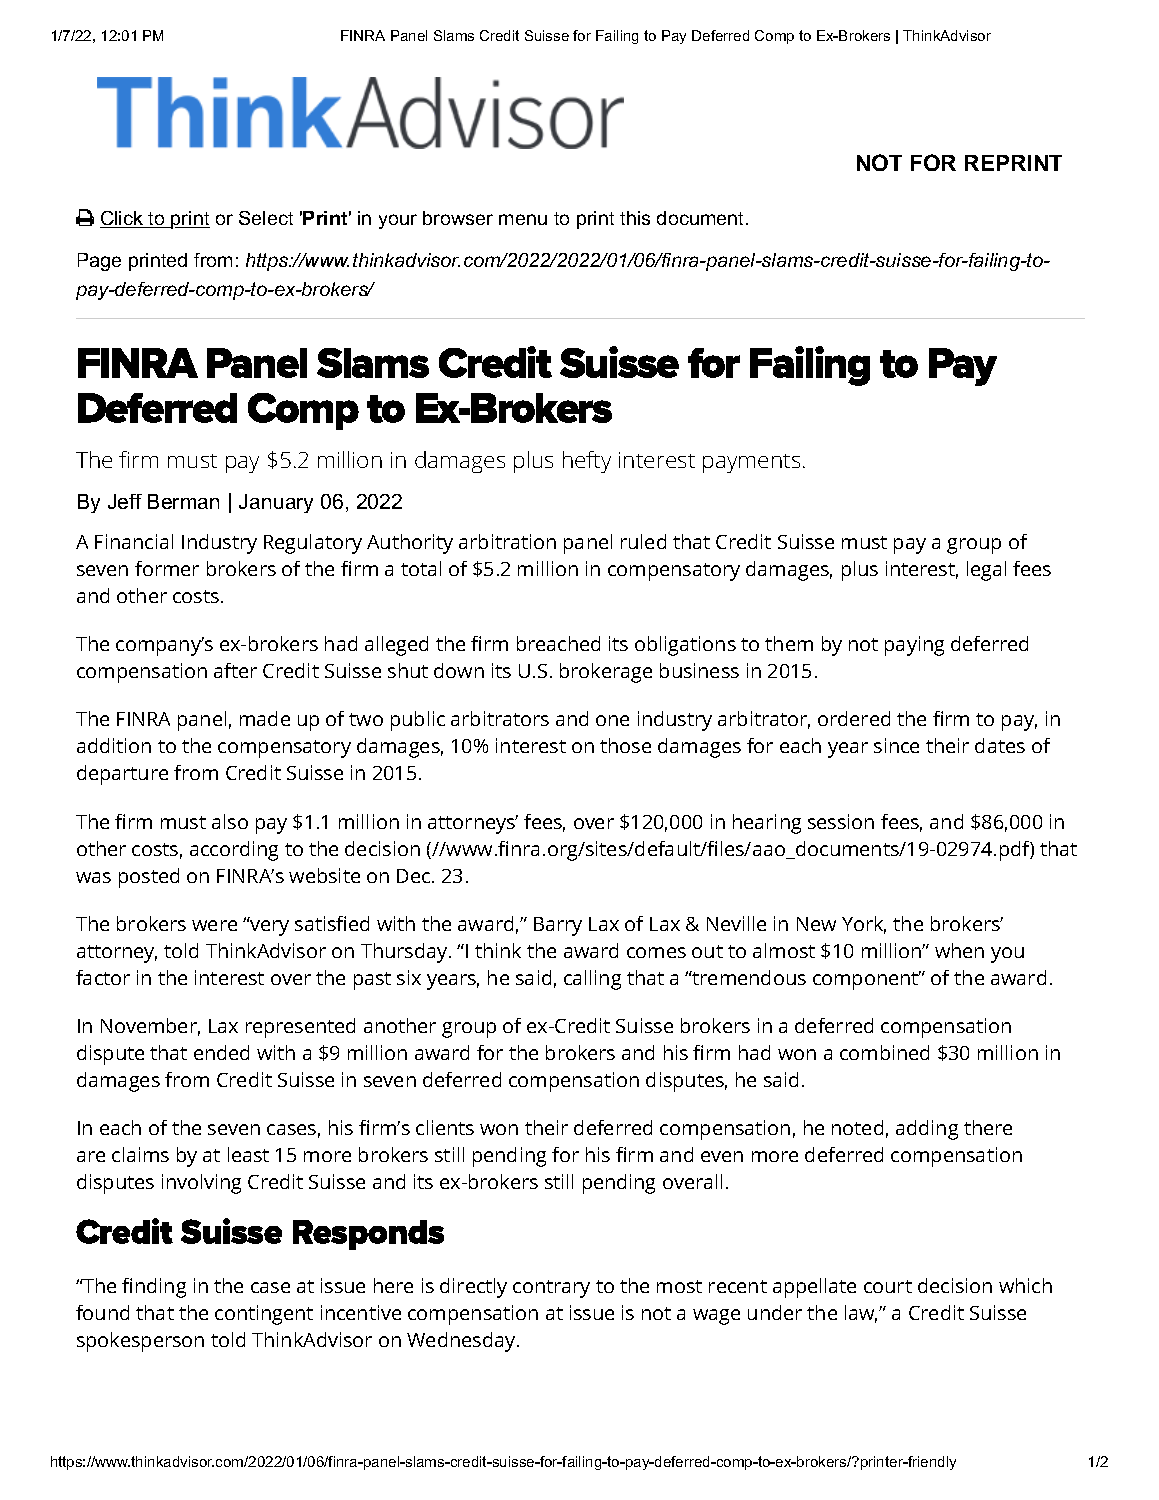 This screenshot has height=1500, width=1159. Describe the element at coordinates (558, 926) in the screenshot. I see `Barry` at that location.
